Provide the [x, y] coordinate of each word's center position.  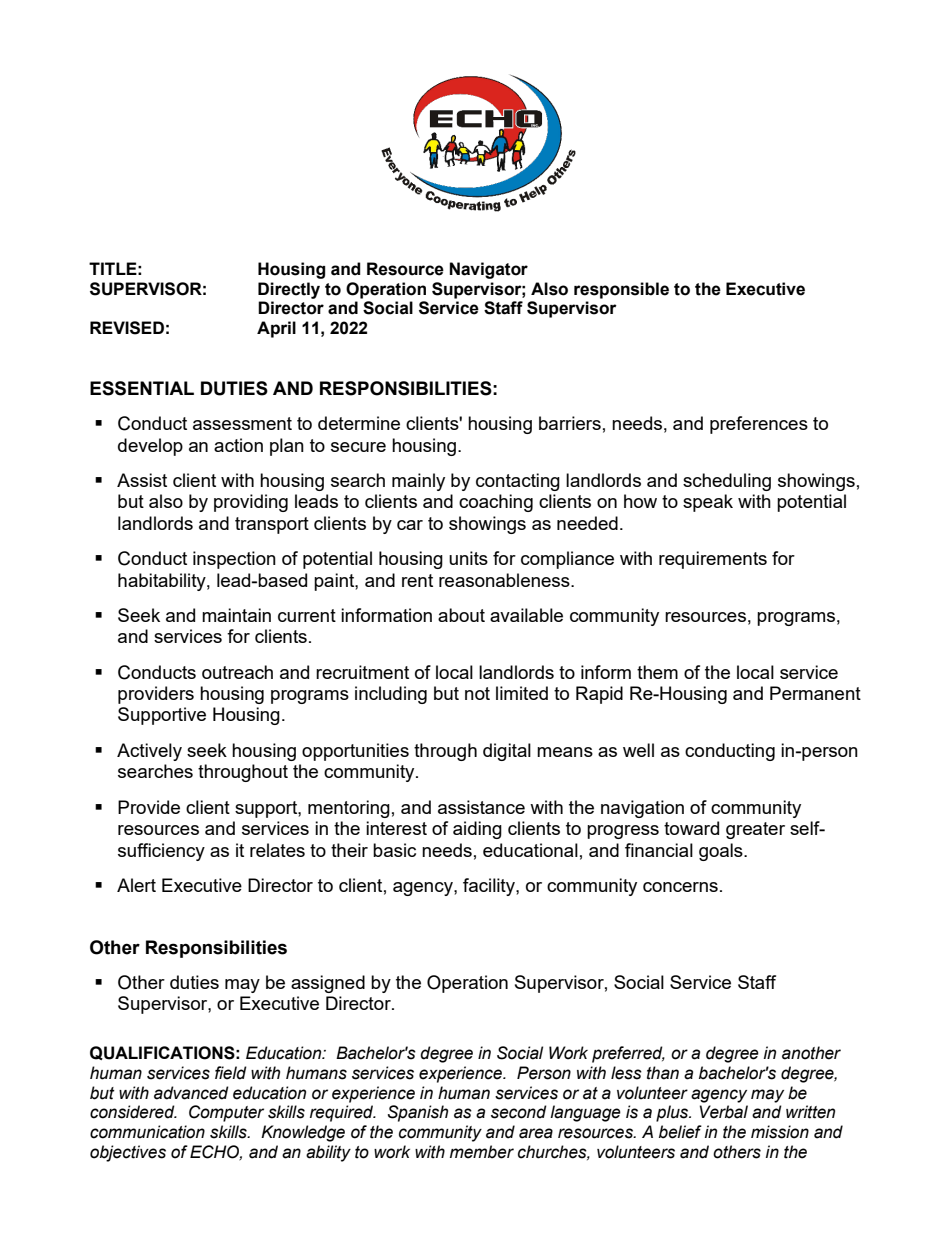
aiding [477, 830]
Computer [226, 1113]
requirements [713, 560]
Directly [289, 290]
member [482, 1152]
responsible [621, 290]
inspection [234, 560]
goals [722, 852]
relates [277, 850]
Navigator [489, 270]
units [468, 558]
